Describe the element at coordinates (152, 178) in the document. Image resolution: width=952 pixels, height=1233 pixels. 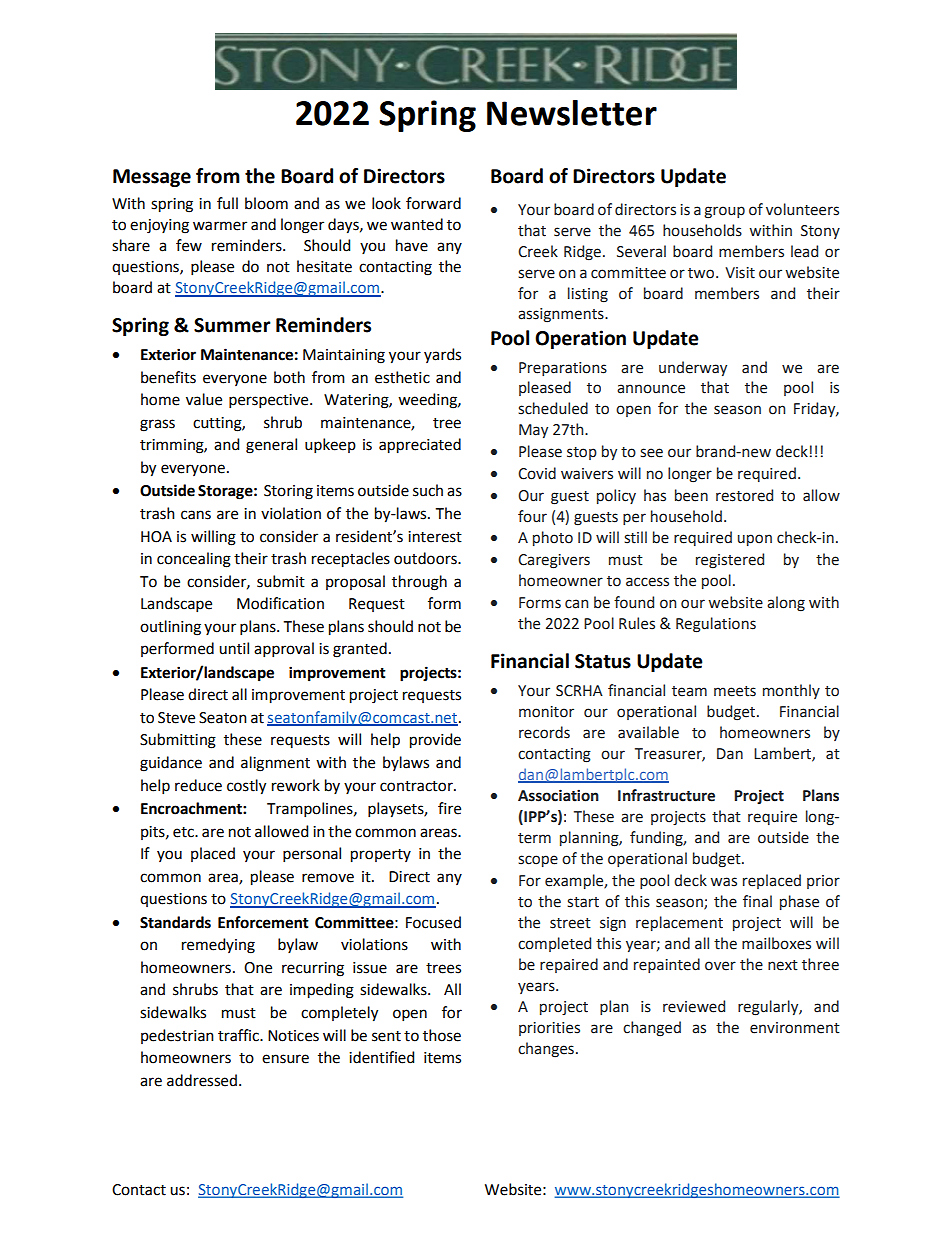
I see `Message` at that location.
